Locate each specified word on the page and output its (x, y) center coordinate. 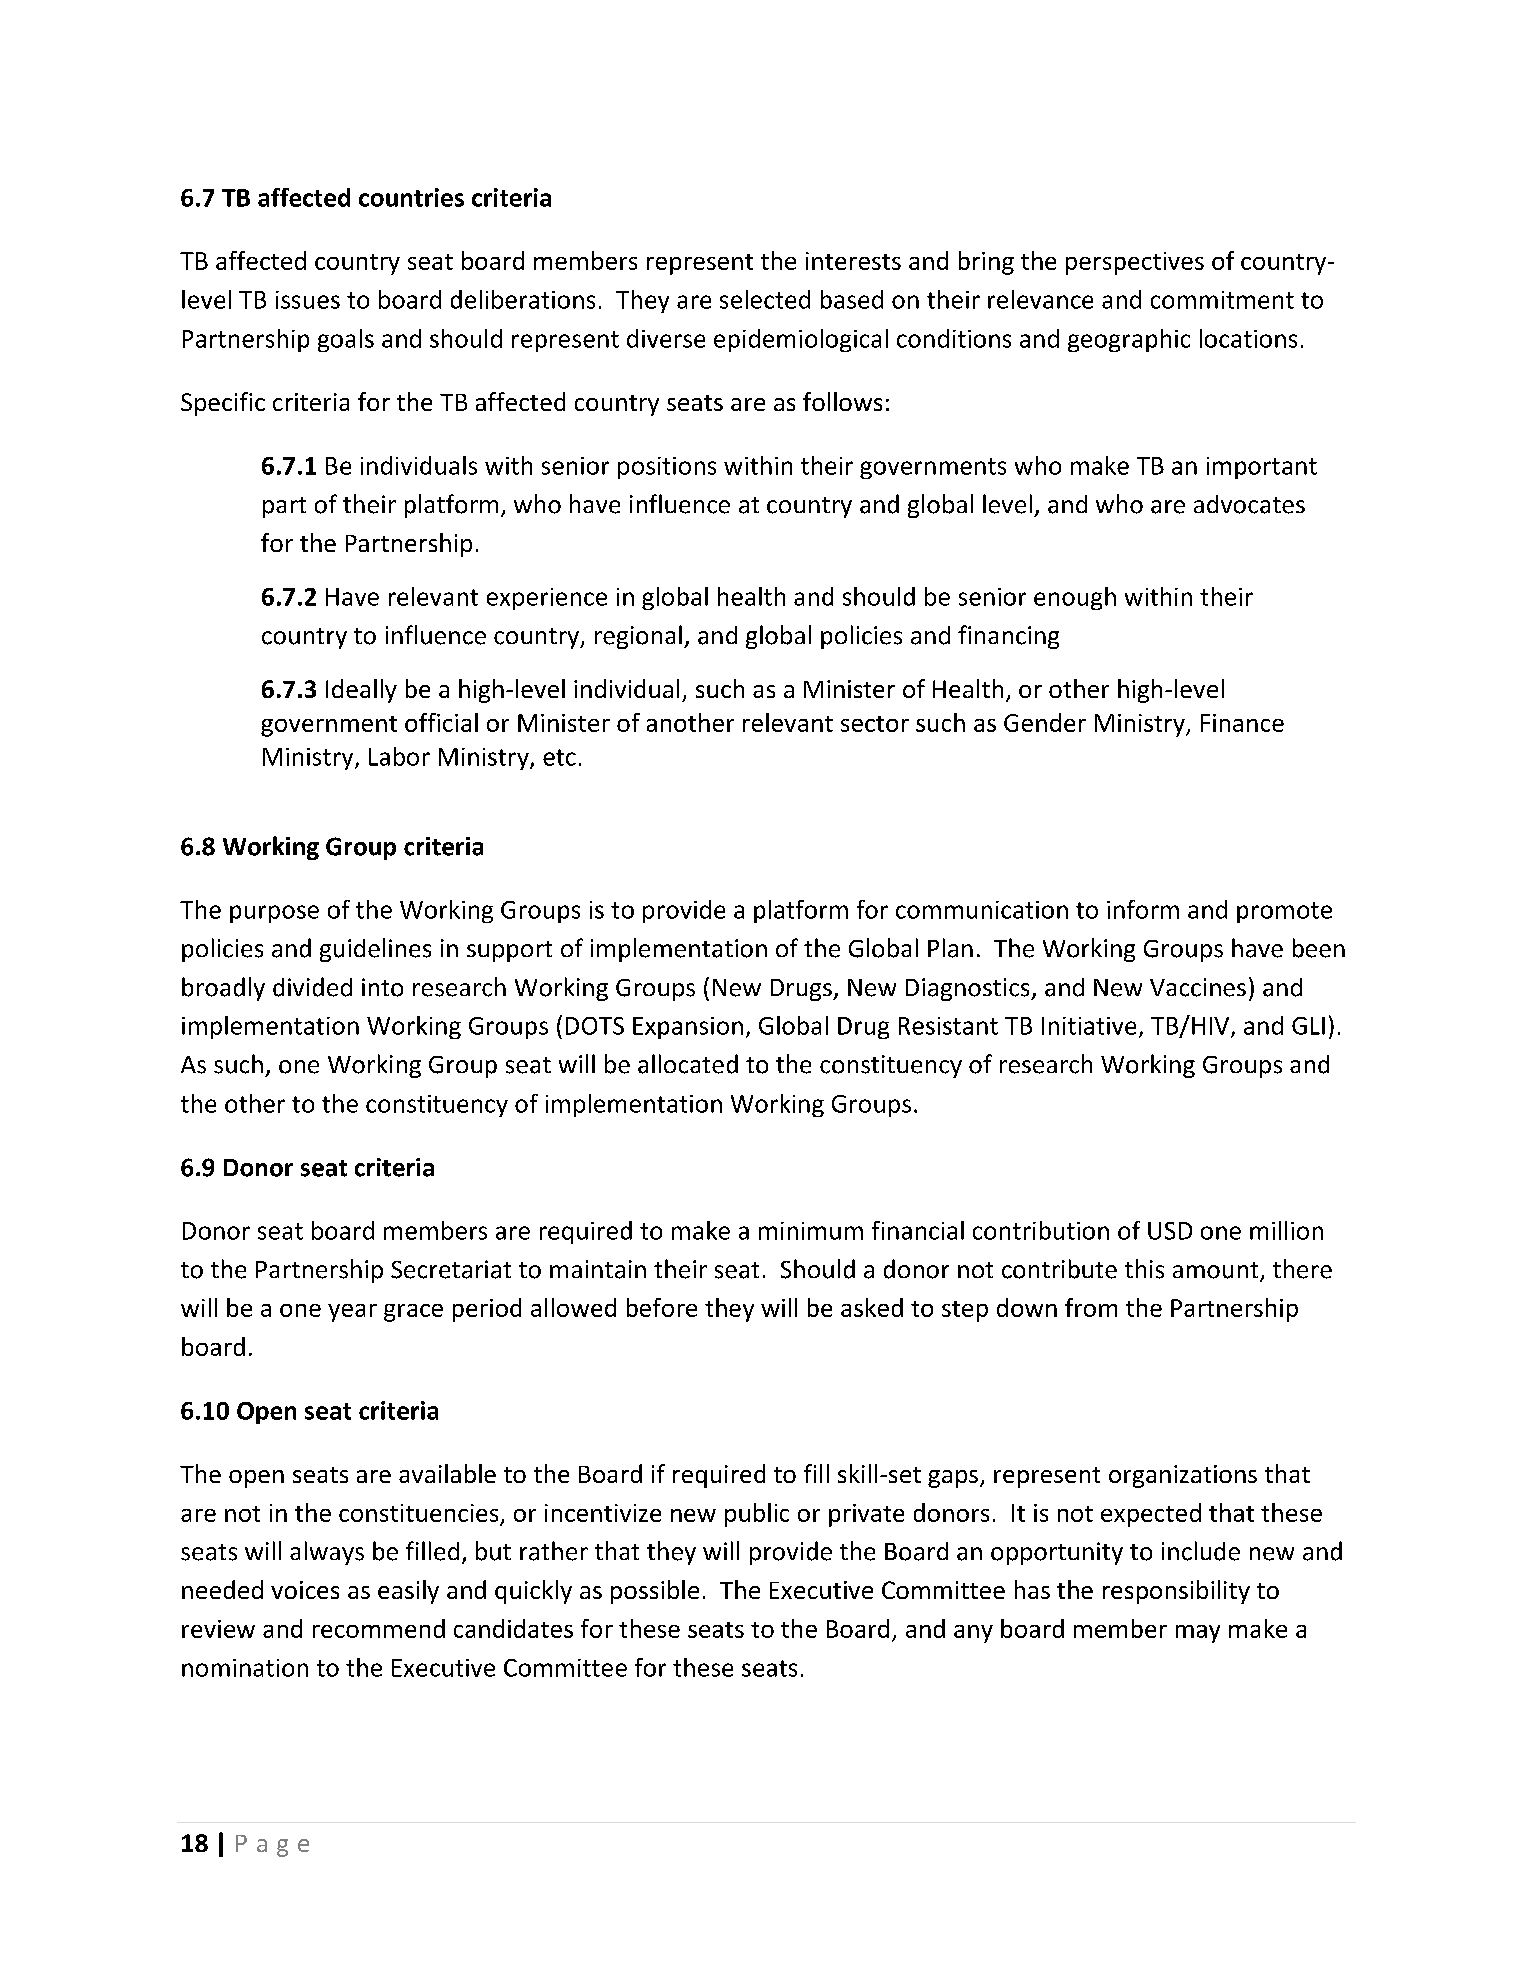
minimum (811, 1231)
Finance (1242, 723)
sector (875, 724)
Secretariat (451, 1269)
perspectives (1135, 263)
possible (655, 1592)
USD (1170, 1231)
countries (411, 197)
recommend (379, 1628)
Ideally (361, 691)
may (1198, 1634)
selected (765, 299)
